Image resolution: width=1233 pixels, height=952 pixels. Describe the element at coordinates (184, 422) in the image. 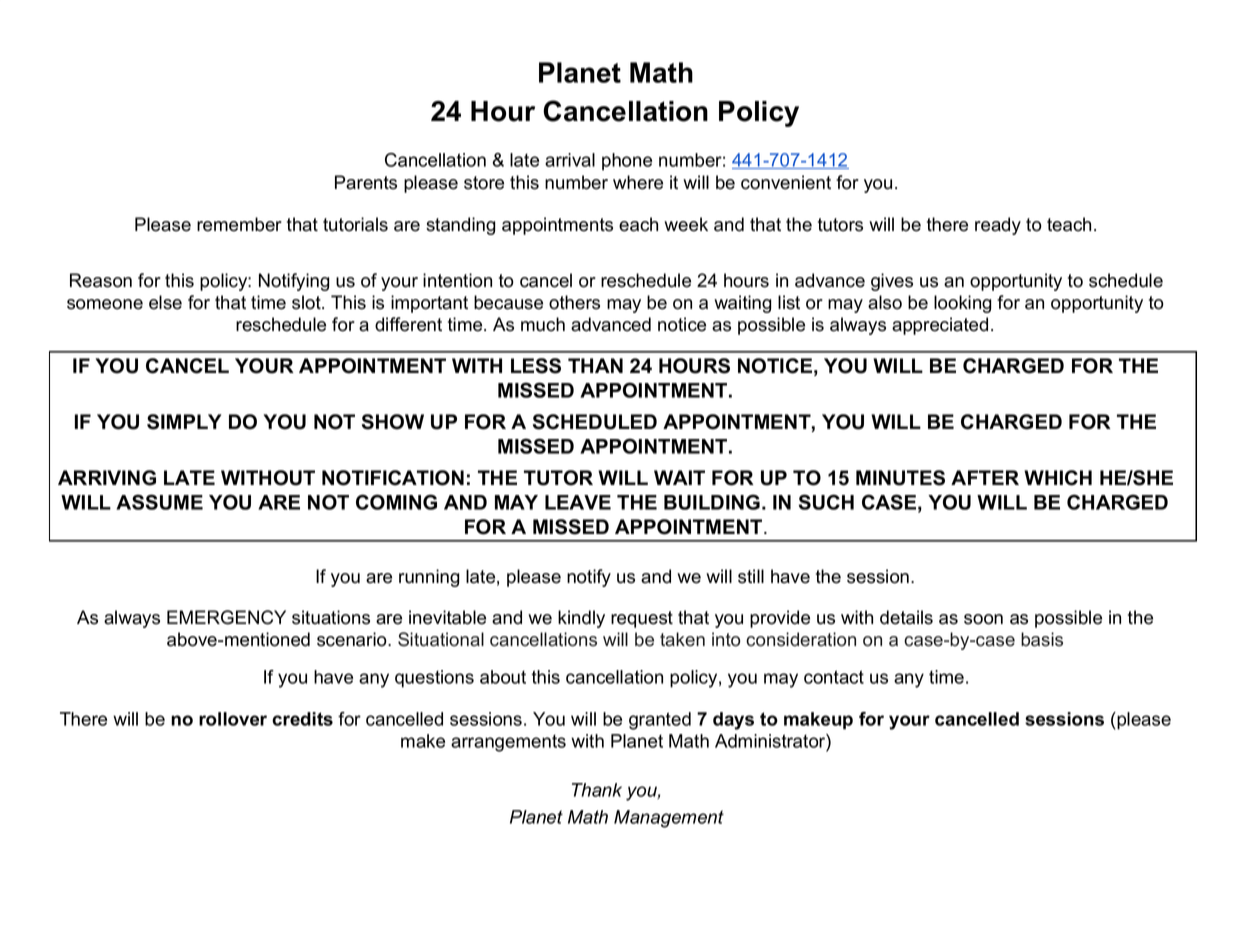

I see `SIMPLY` at that location.
